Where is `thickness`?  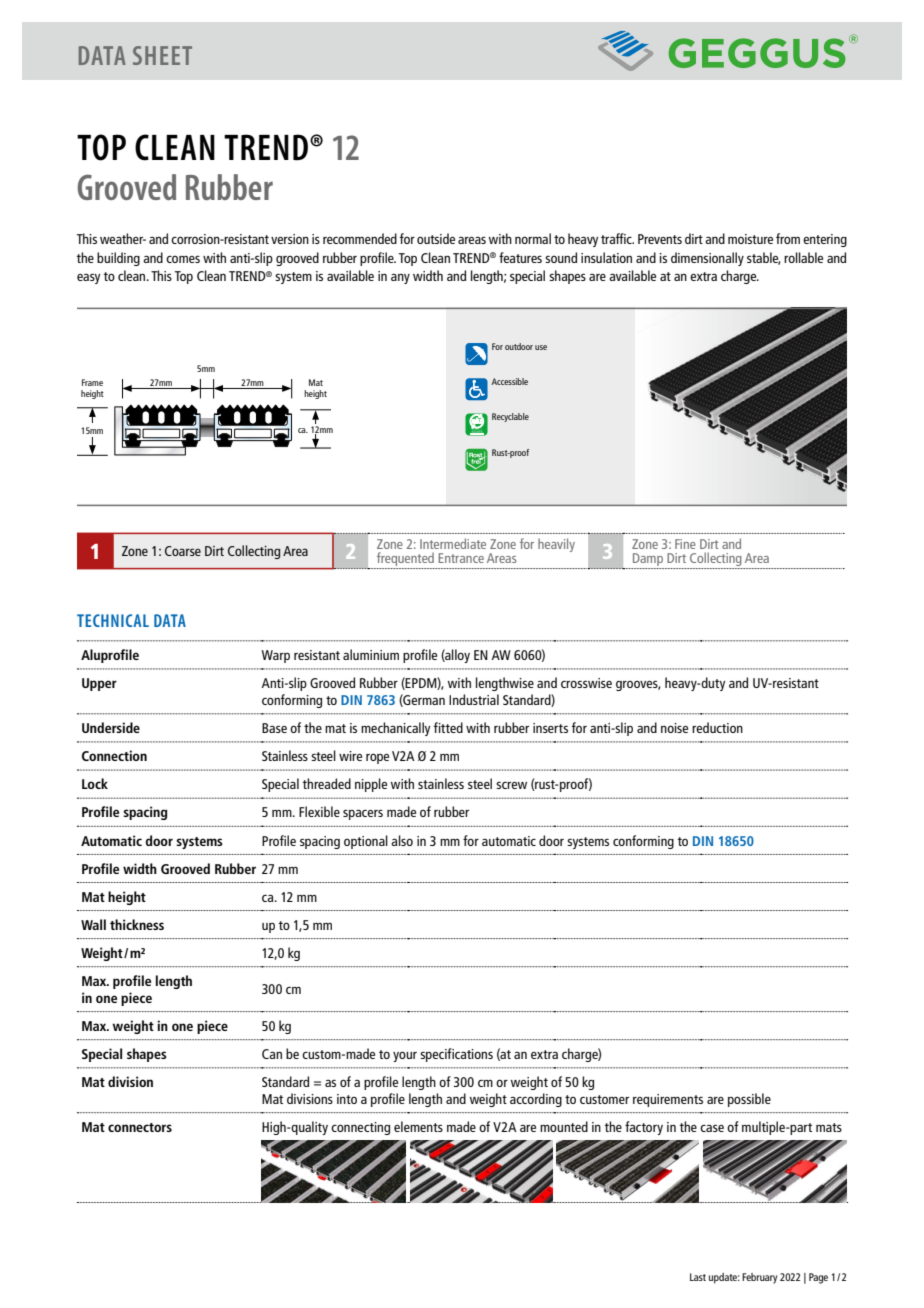
thickness is located at coordinates (137, 924).
